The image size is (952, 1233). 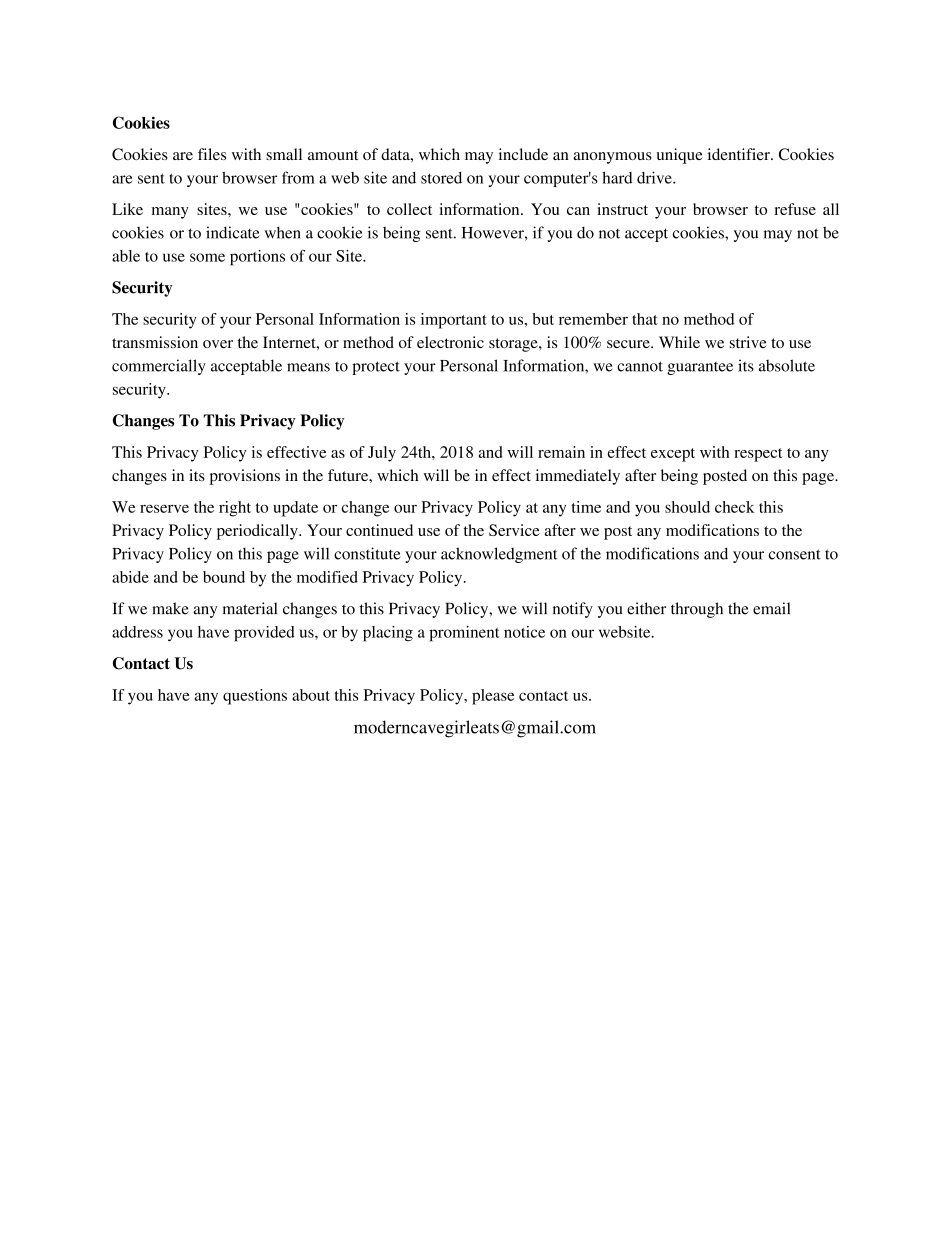 What do you see at coordinates (454, 321) in the document?
I see `important` at bounding box center [454, 321].
